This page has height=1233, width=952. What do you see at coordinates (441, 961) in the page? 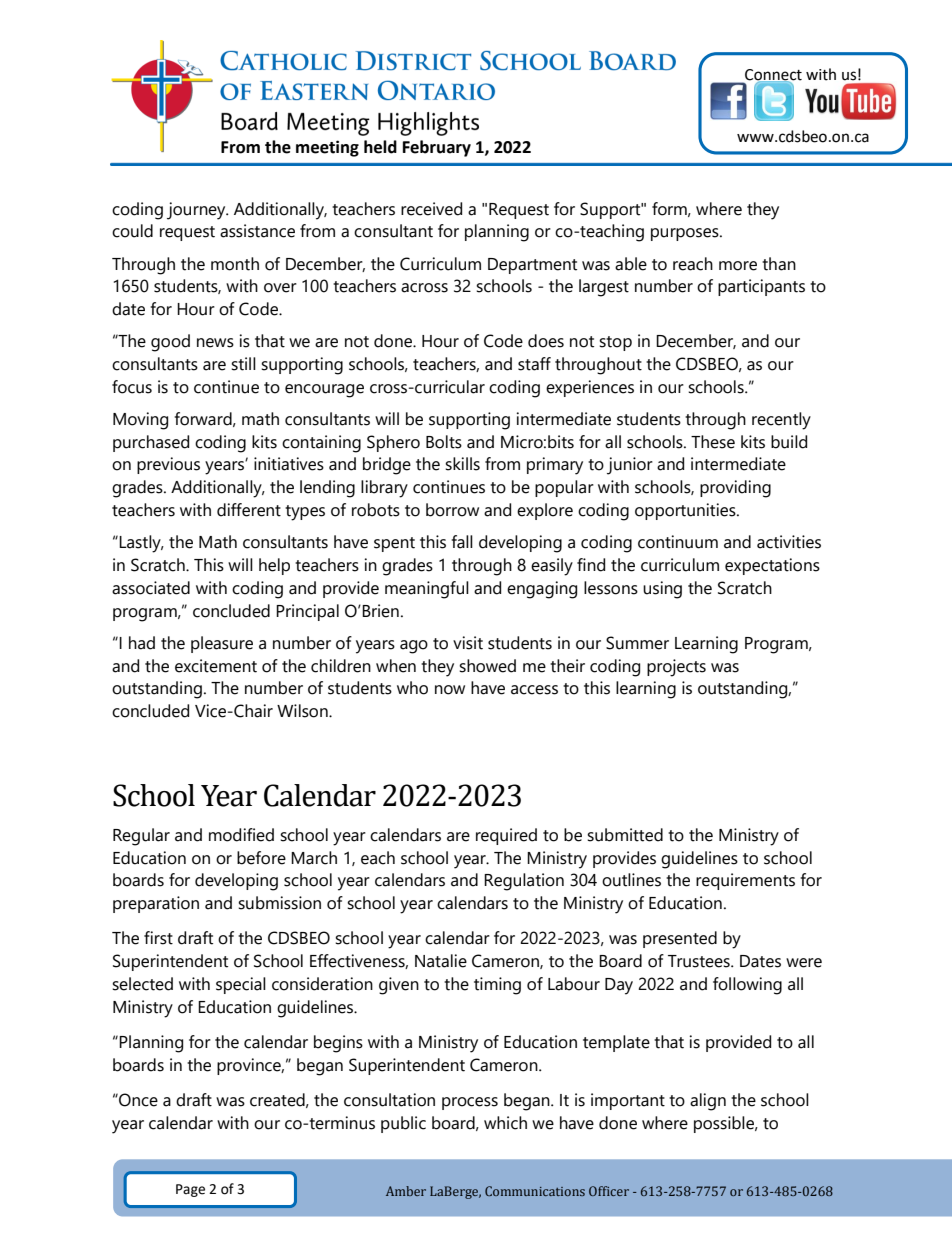
I see `Natalie` at bounding box center [441, 961].
